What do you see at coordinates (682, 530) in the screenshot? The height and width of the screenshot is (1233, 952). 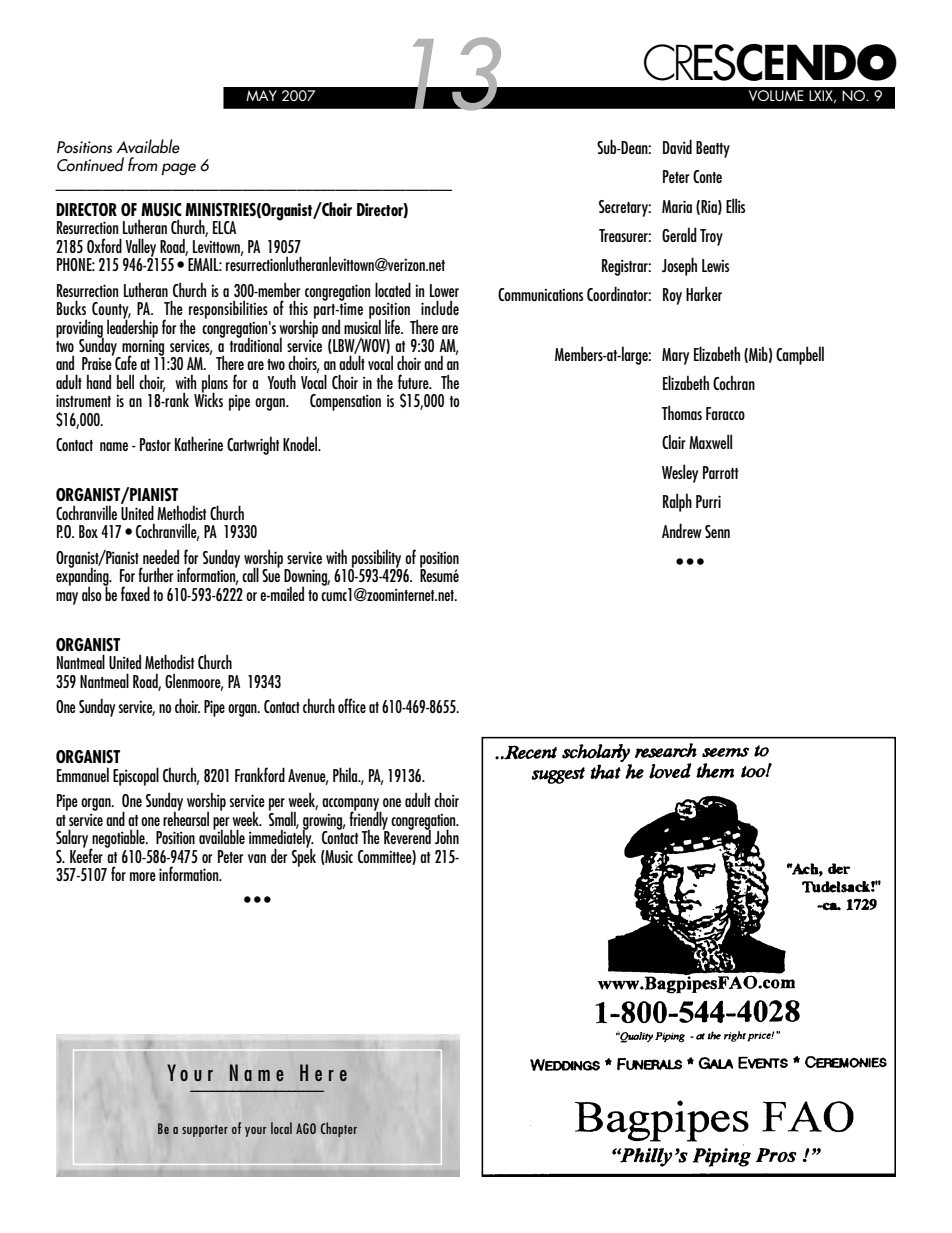 I see `Andrew` at bounding box center [682, 530].
